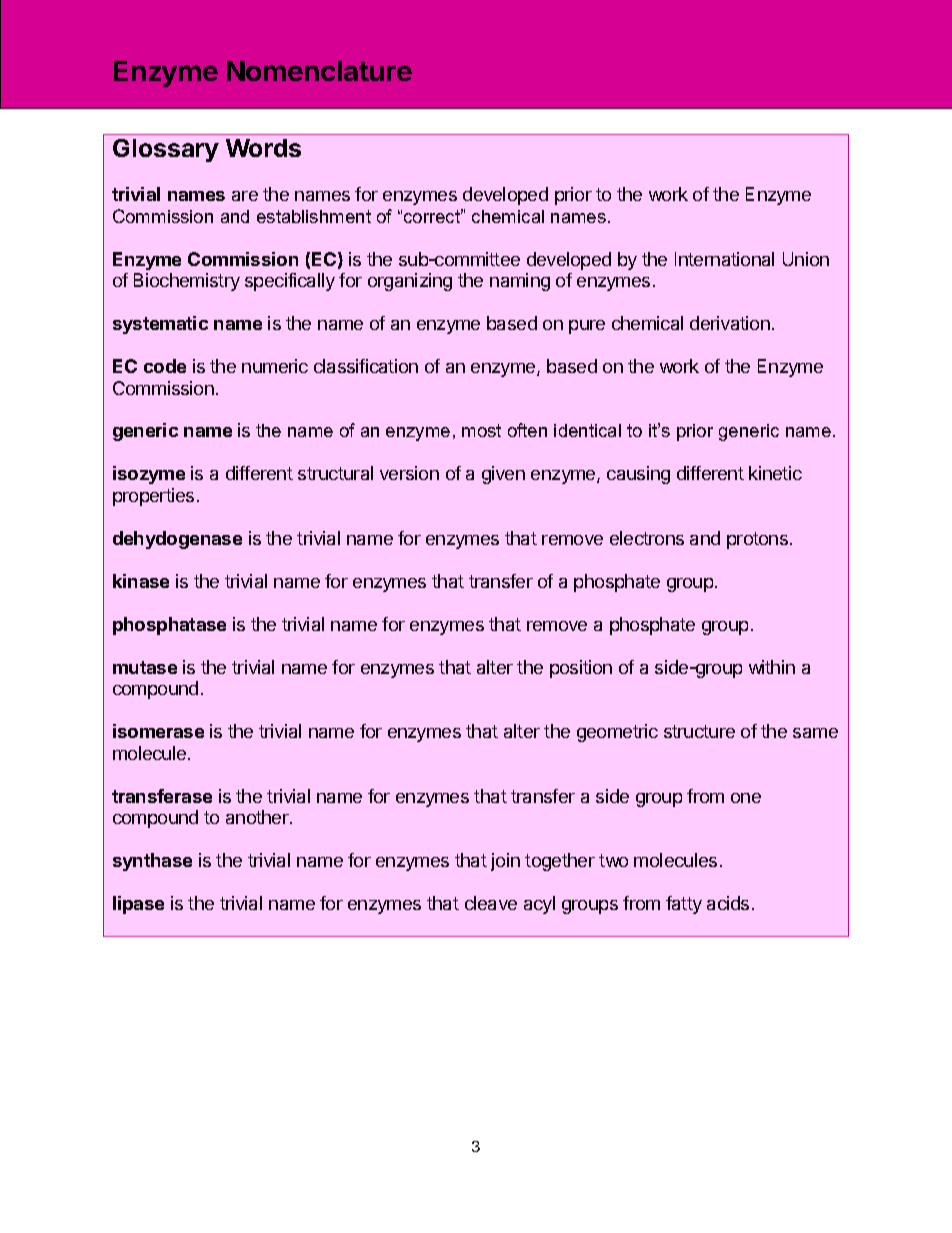 This screenshot has width=952, height=1233. What do you see at coordinates (772, 667) in the screenshot?
I see `within` at bounding box center [772, 667].
